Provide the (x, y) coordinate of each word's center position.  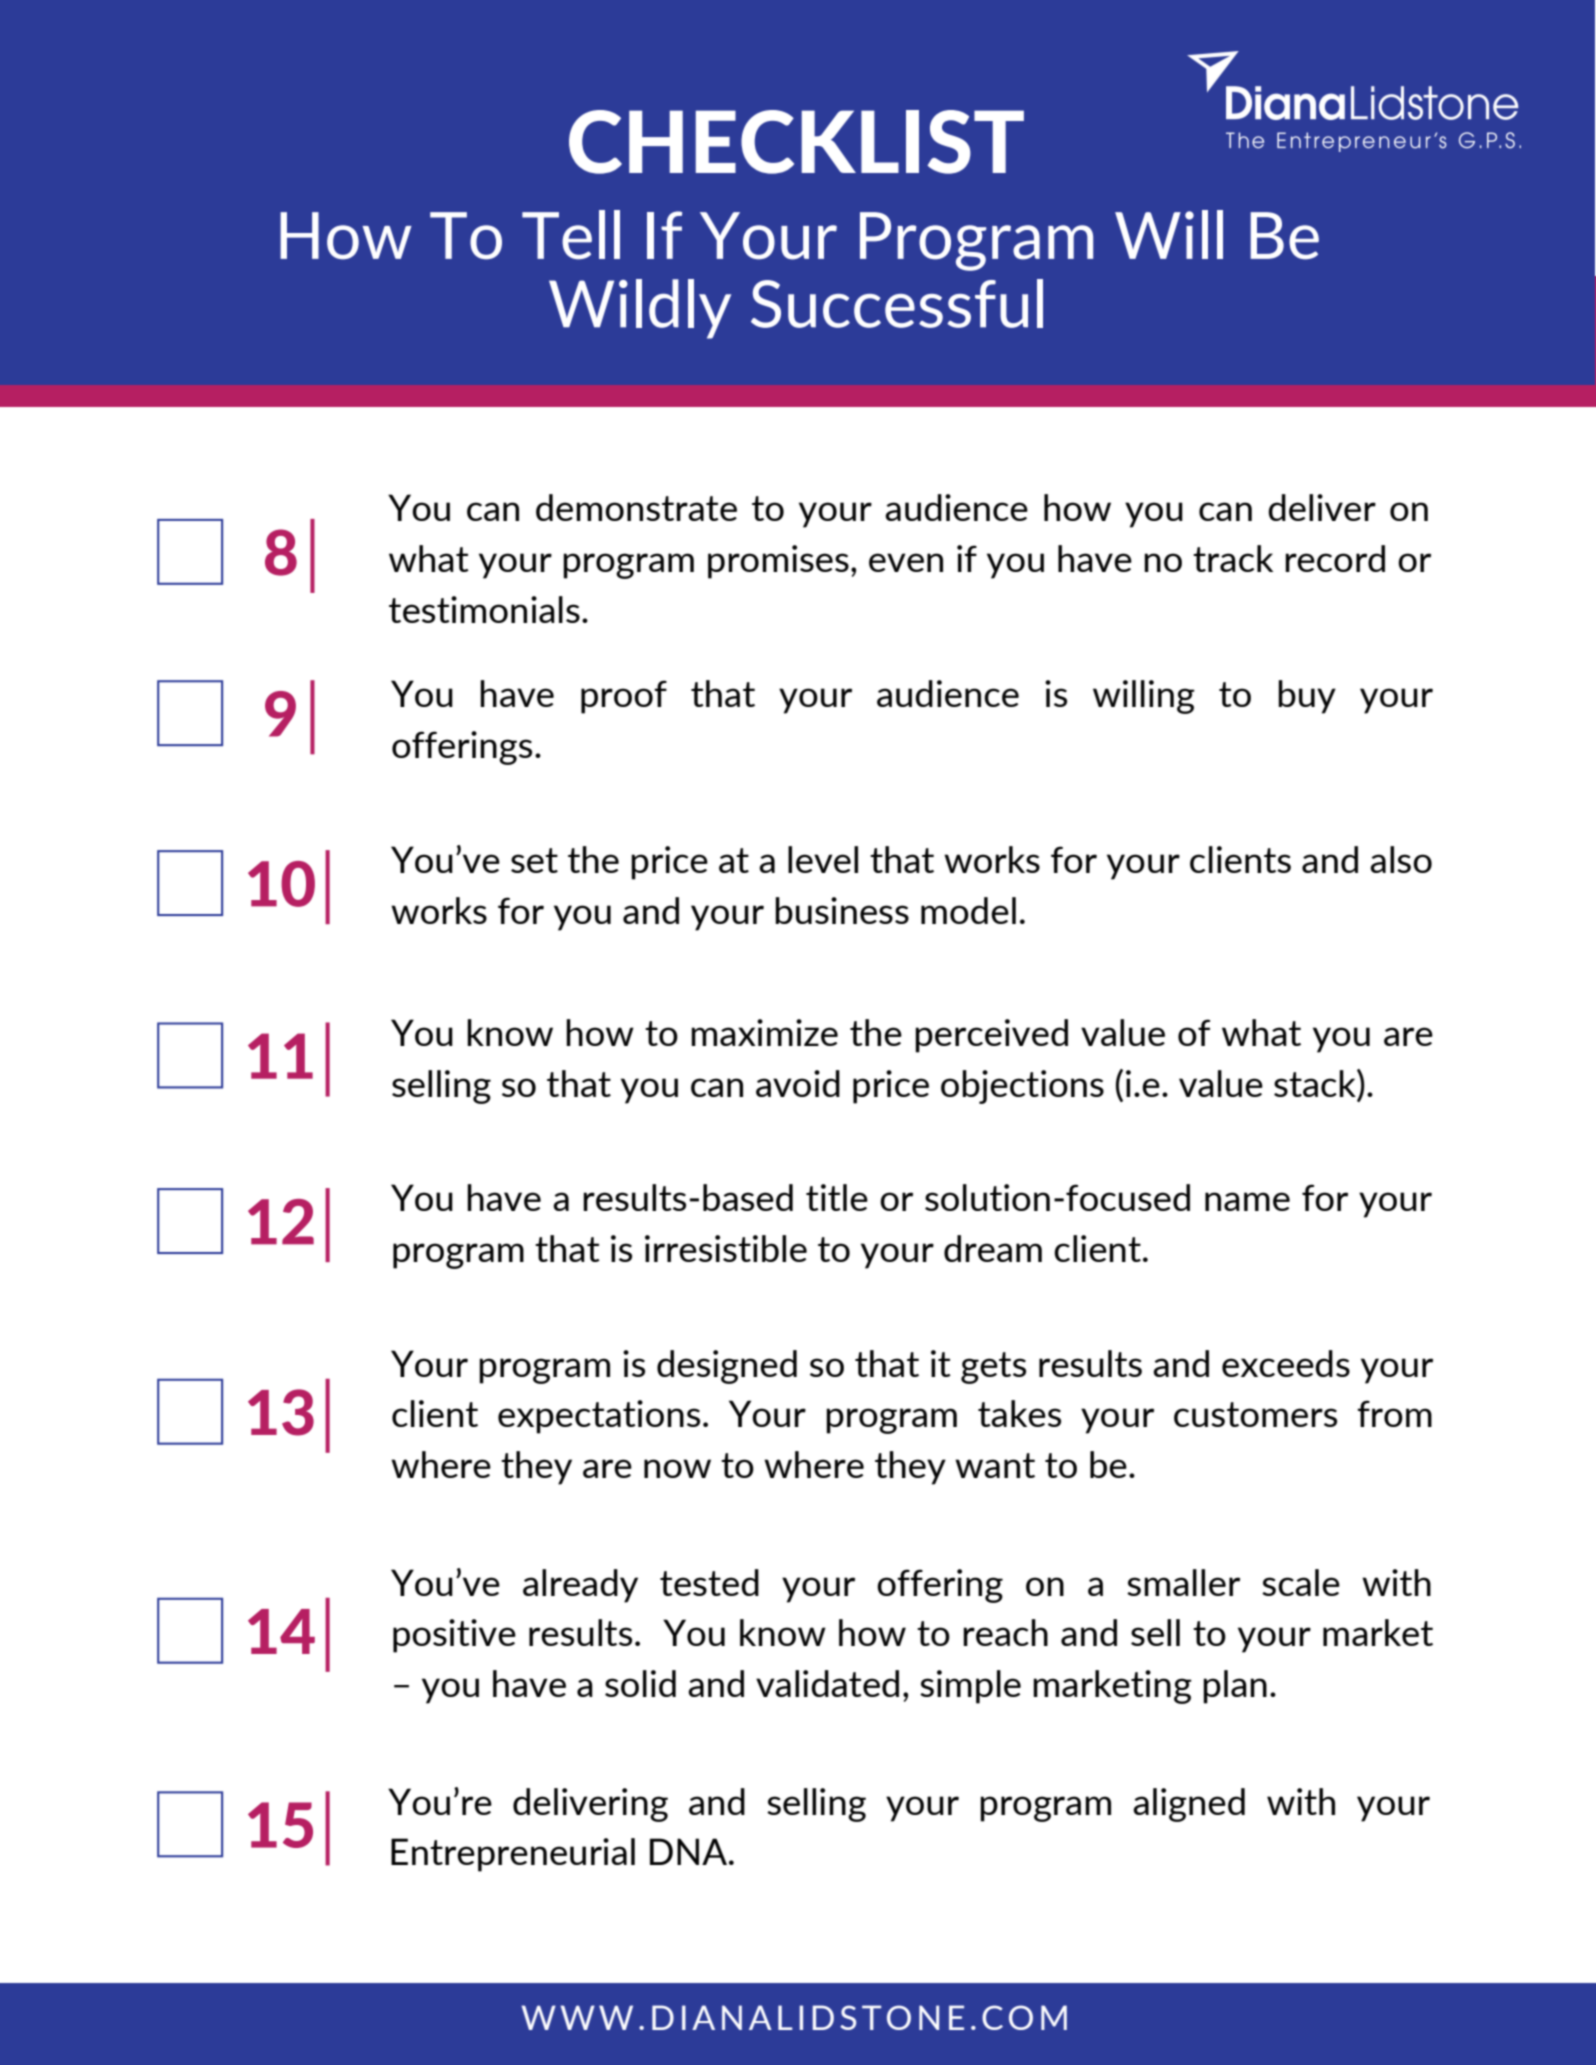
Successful (897, 303)
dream (993, 1248)
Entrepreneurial (513, 1855)
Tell (571, 235)
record (1335, 558)
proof (624, 697)
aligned (1189, 1805)
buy (1307, 697)
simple (970, 1687)
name (1247, 1201)
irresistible (726, 1248)
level (823, 859)
